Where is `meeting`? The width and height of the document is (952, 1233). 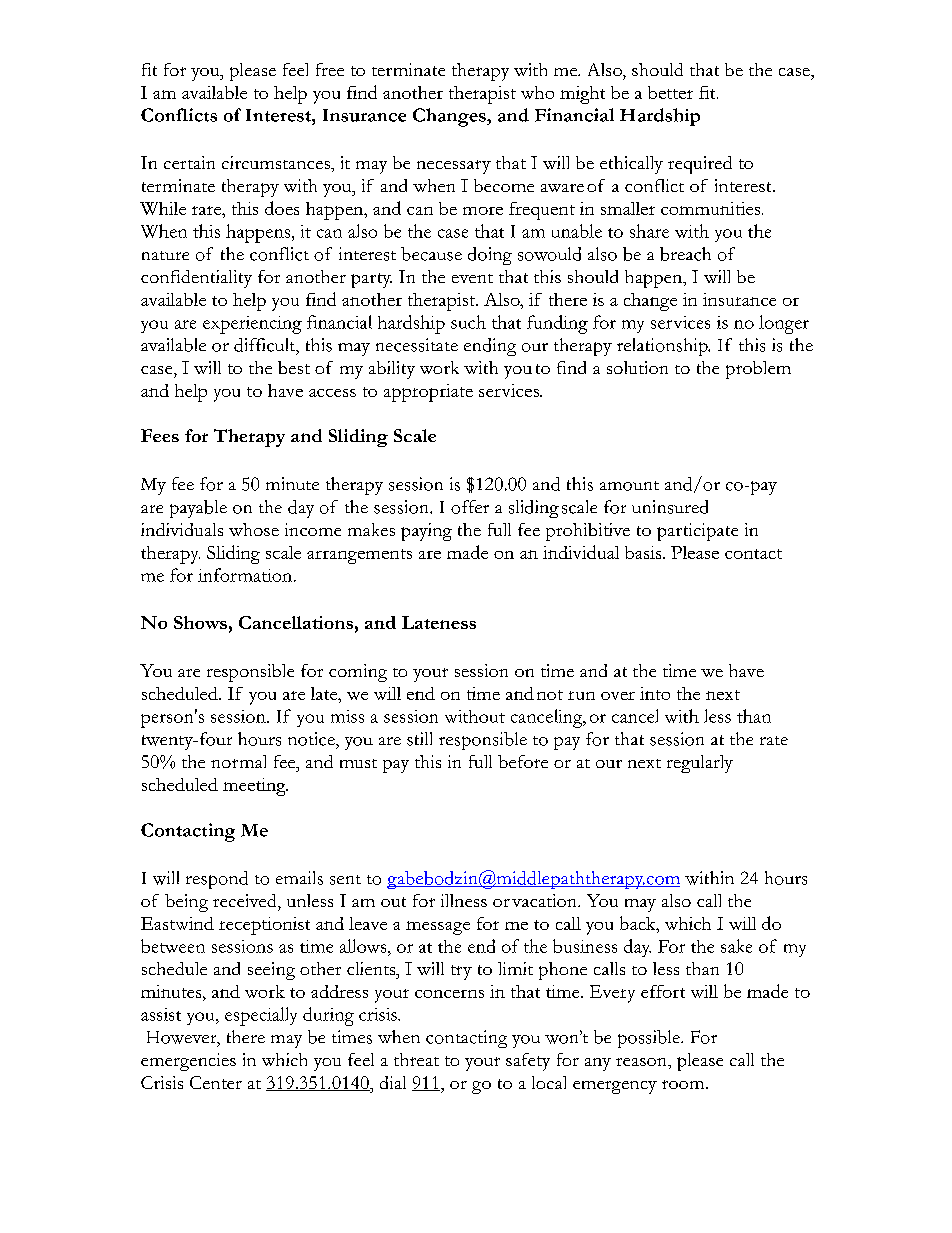 meeting is located at coordinates (255, 787).
